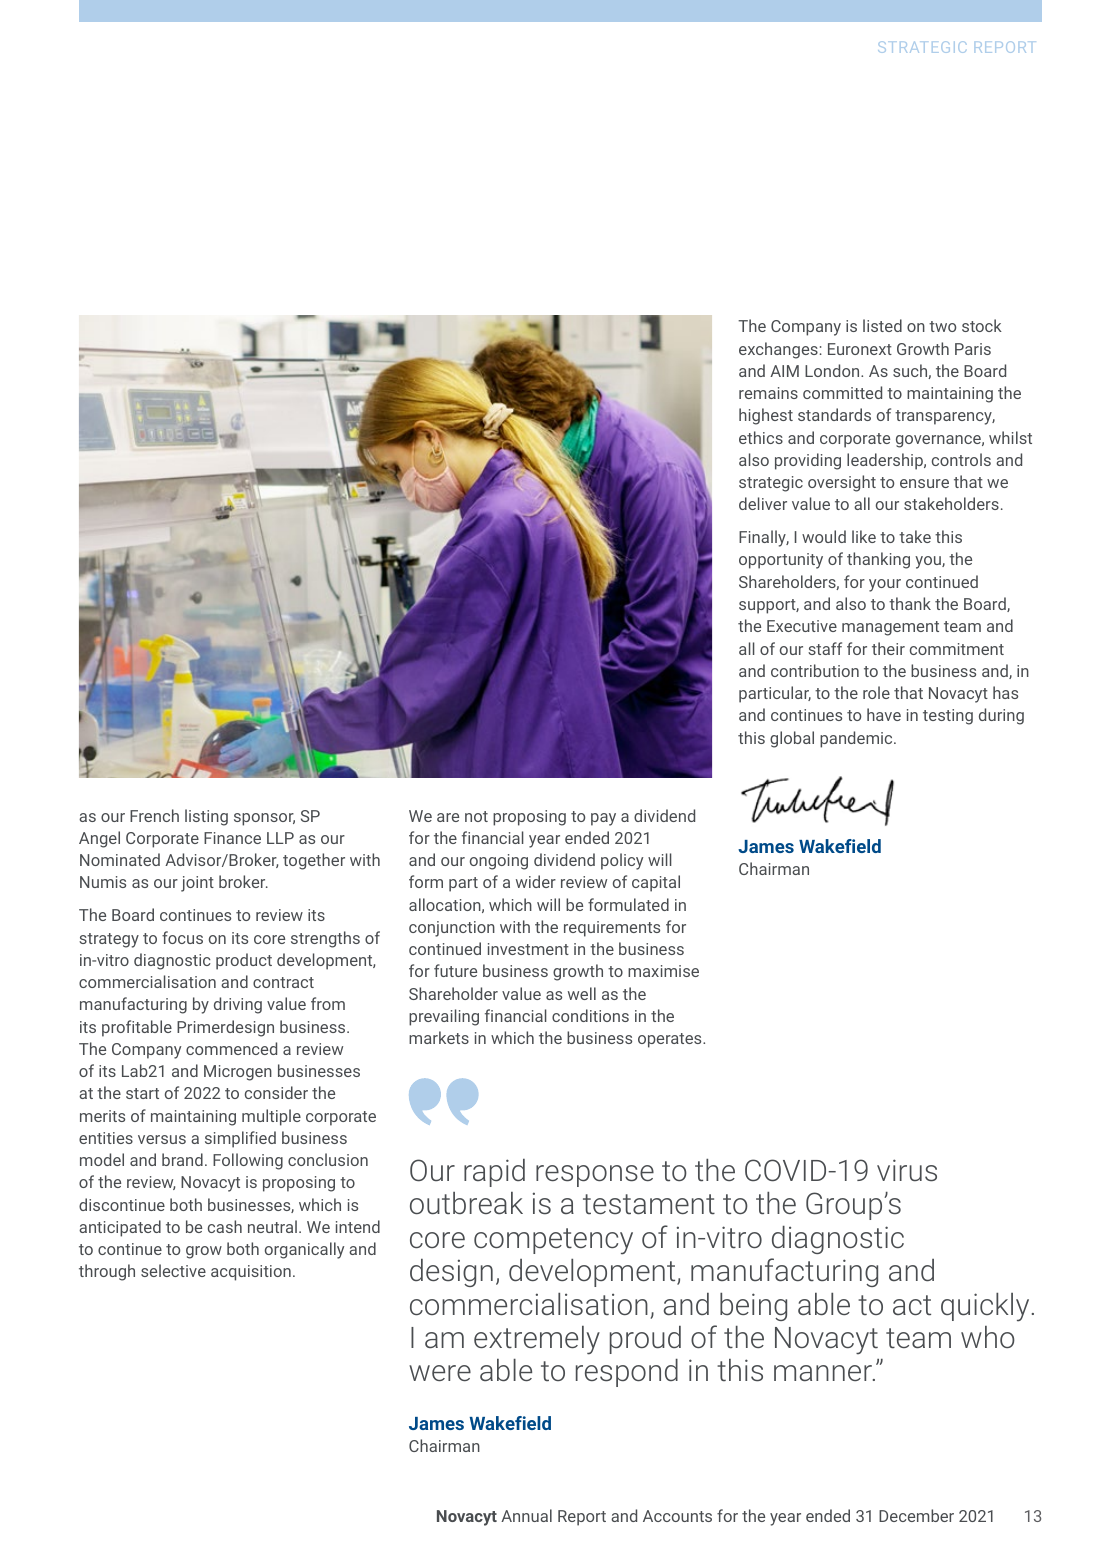 The height and width of the screenshot is (1562, 1105). Describe the element at coordinates (768, 393) in the screenshot. I see `remains` at that location.
